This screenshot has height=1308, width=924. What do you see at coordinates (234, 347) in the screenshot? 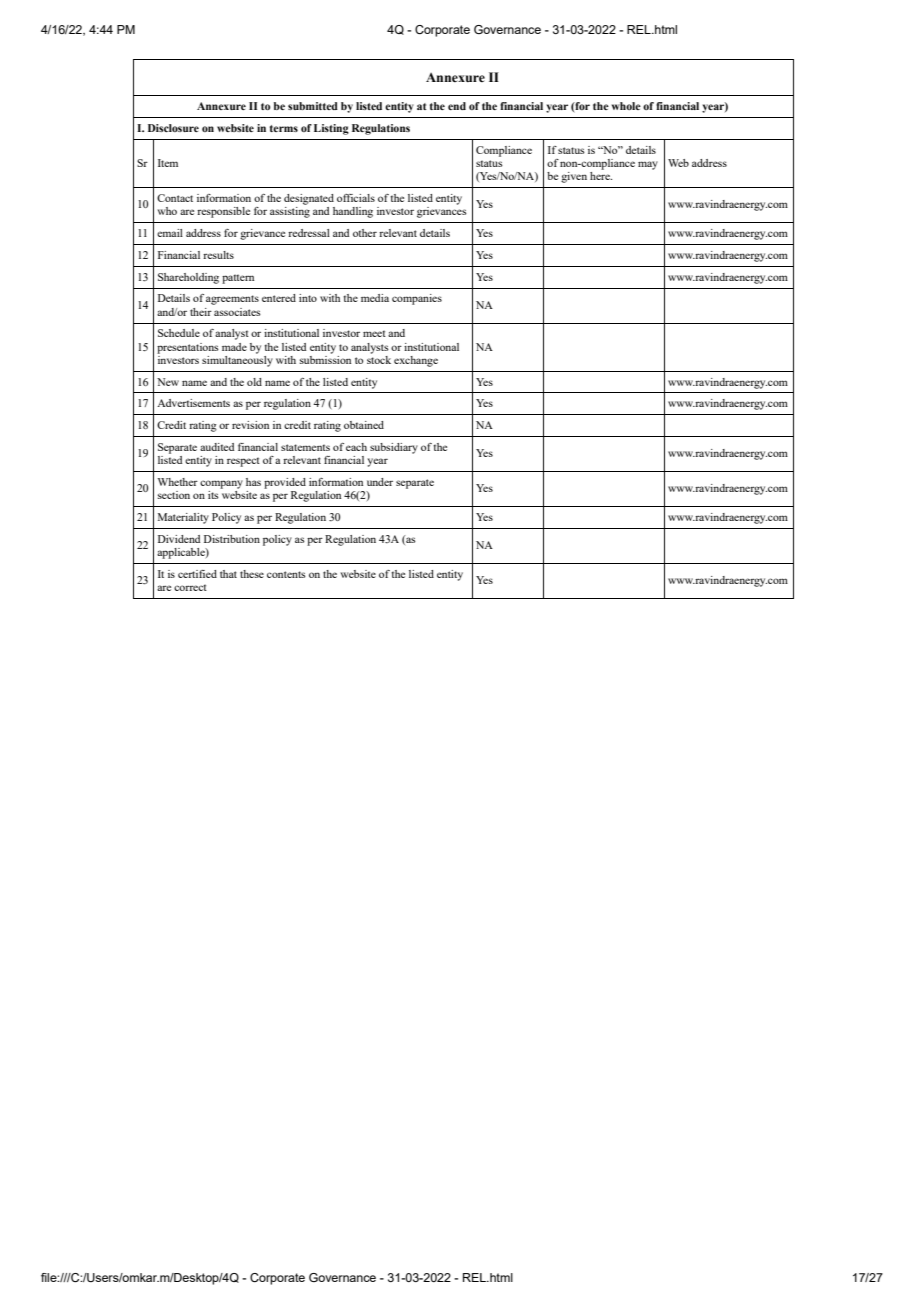
I see `made` at bounding box center [234, 347].
